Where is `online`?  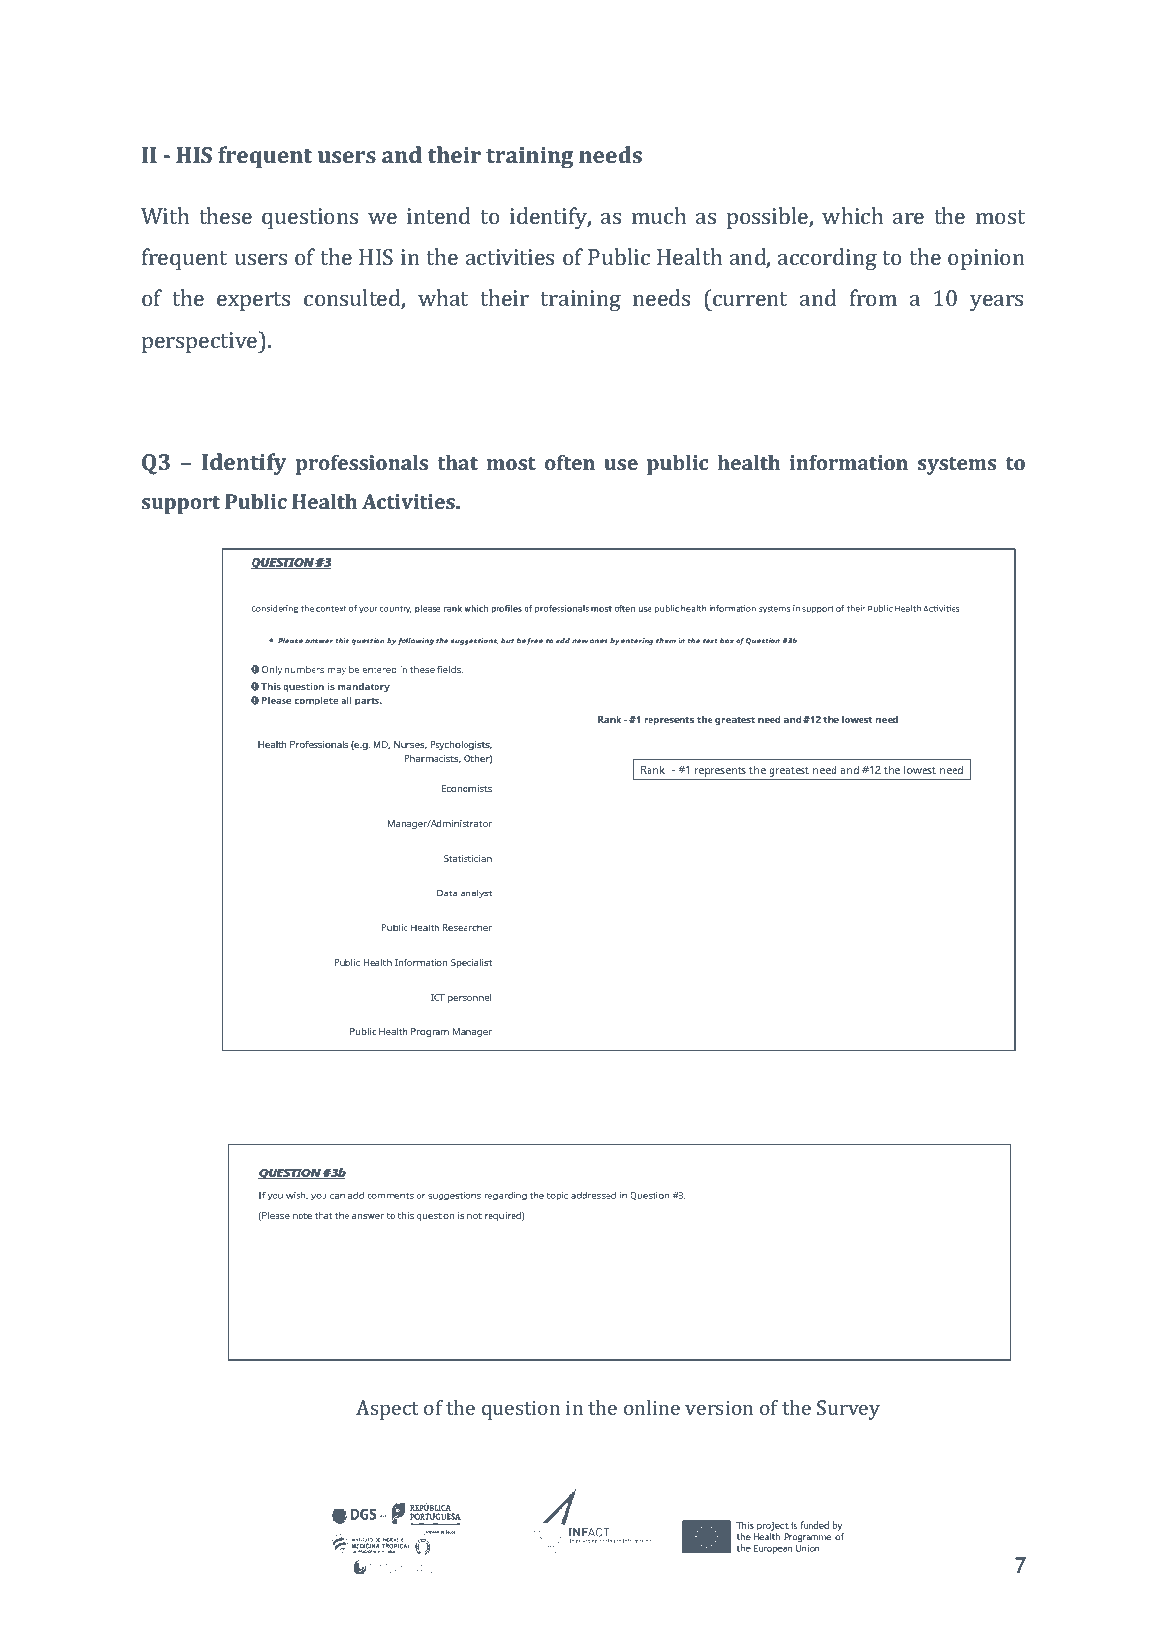 online is located at coordinates (652, 1407).
